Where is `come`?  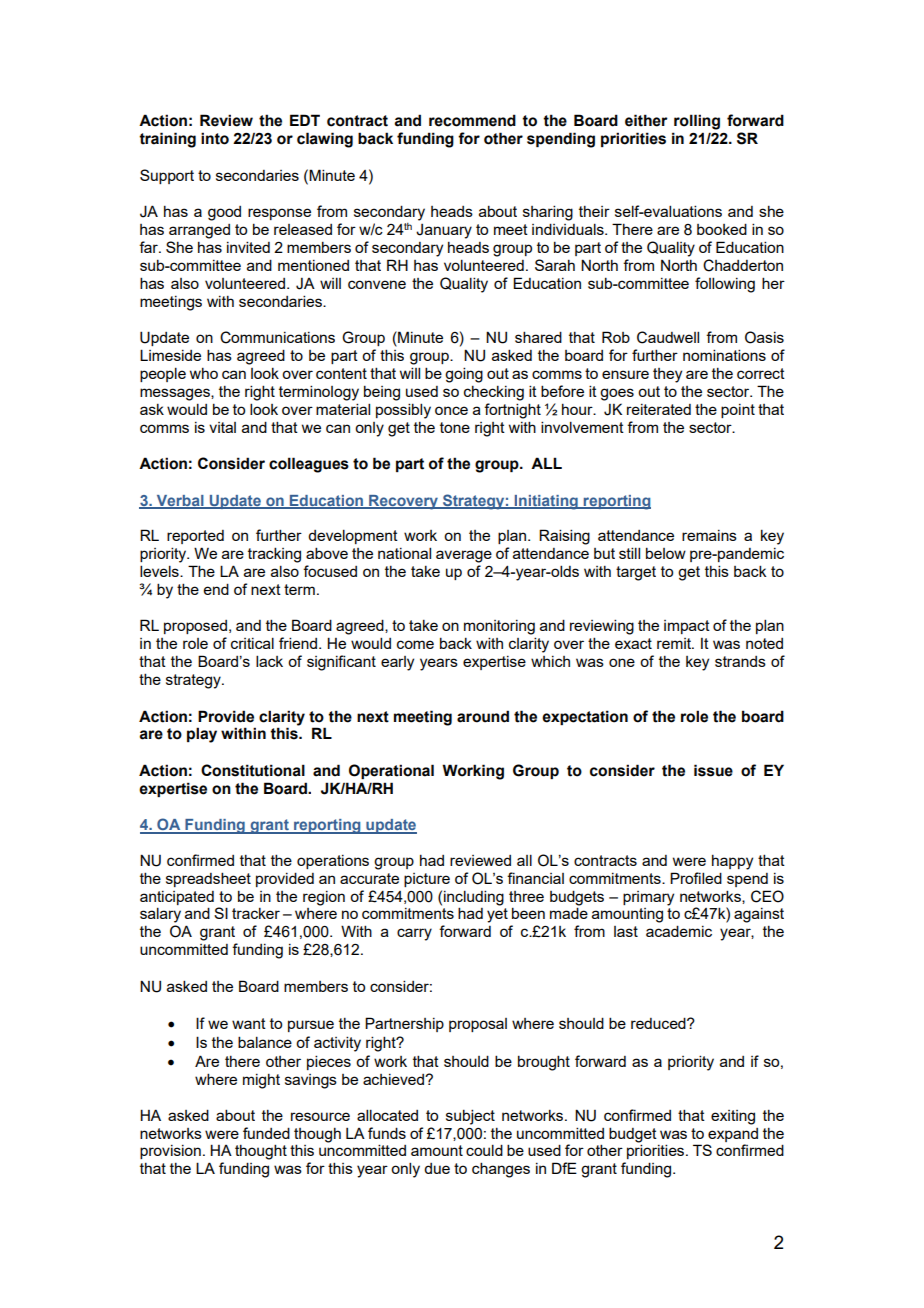 come is located at coordinates (415, 644).
